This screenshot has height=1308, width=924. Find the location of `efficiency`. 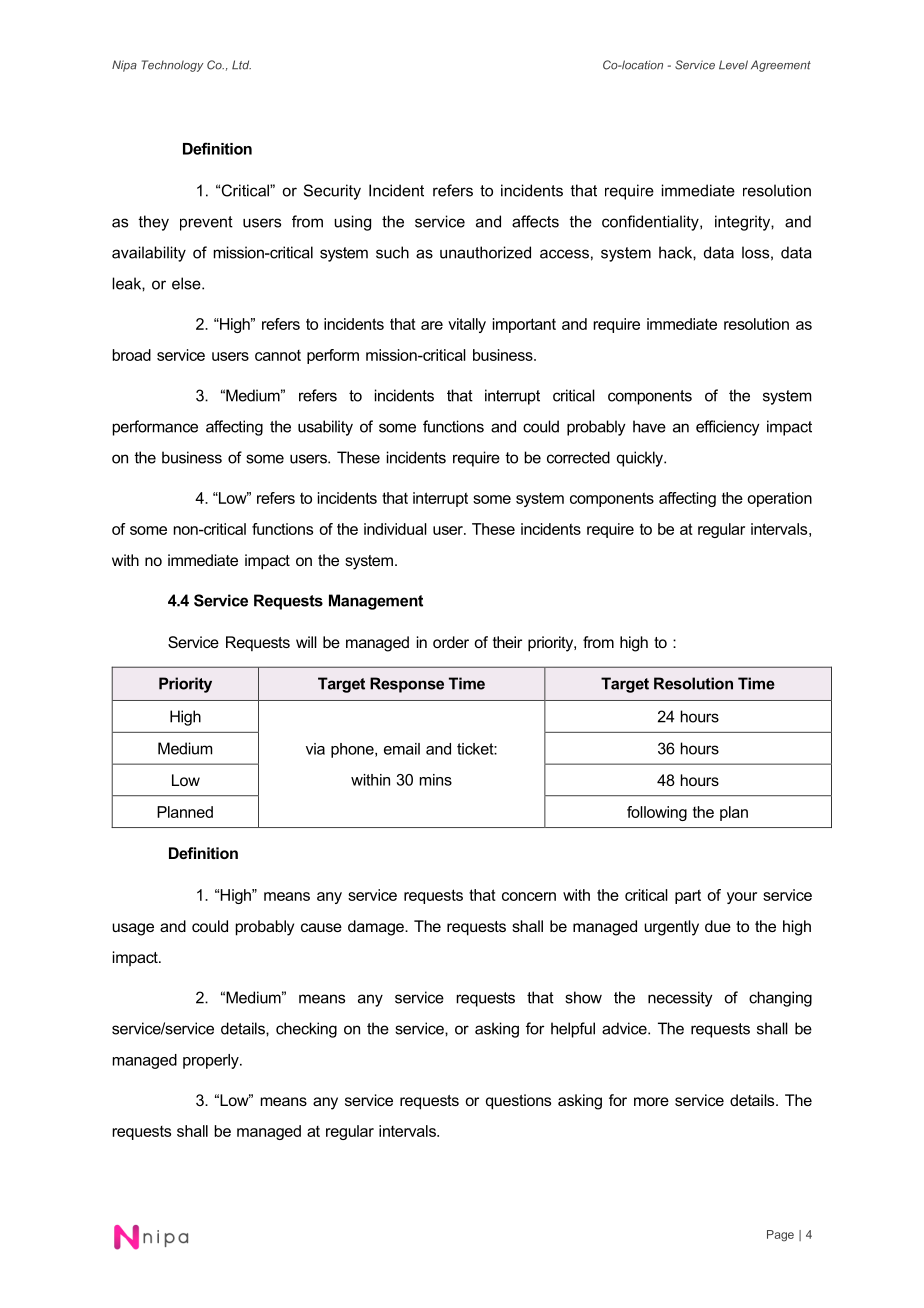

efficiency is located at coordinates (728, 428).
